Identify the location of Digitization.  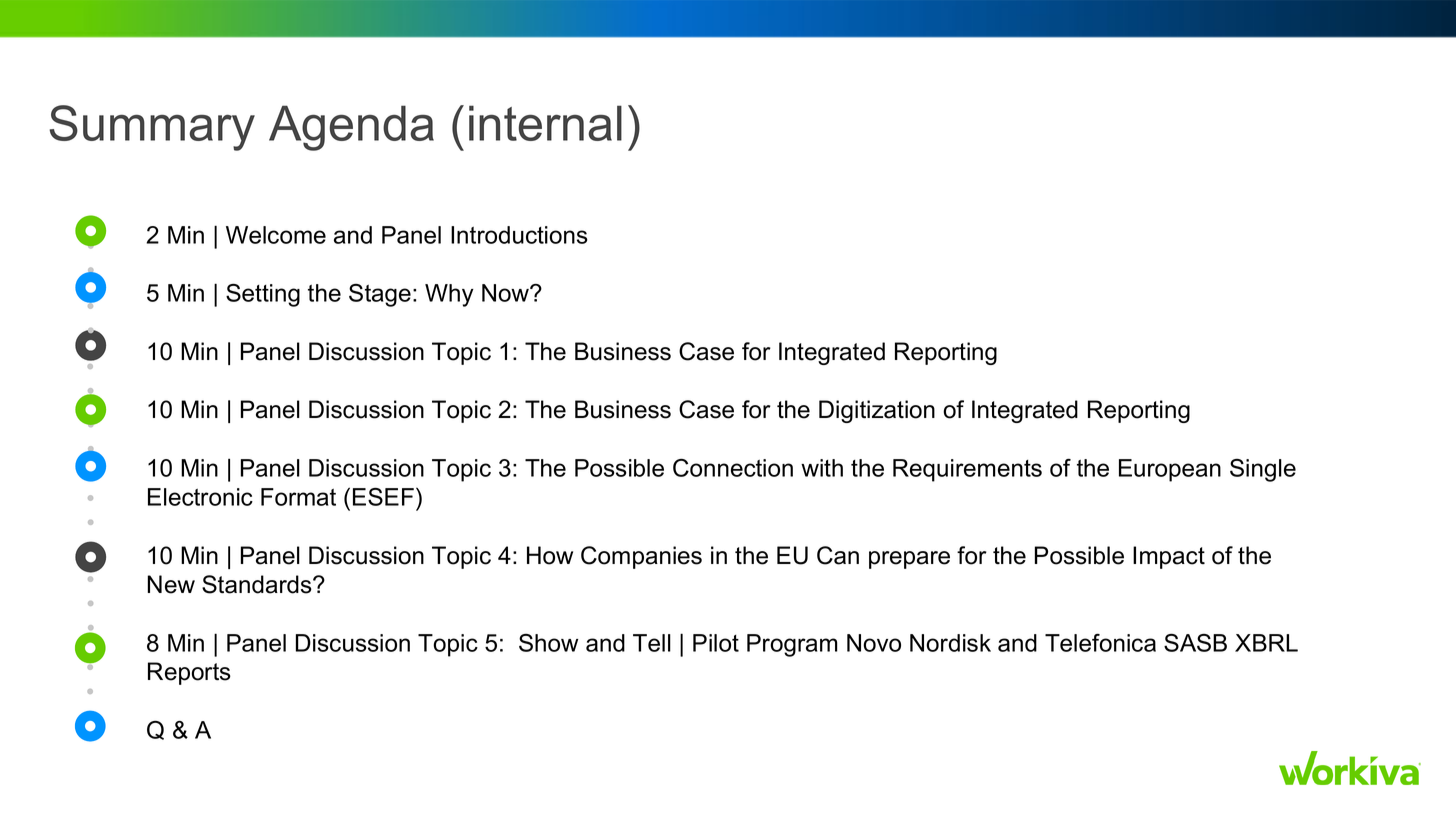
(877, 411).
